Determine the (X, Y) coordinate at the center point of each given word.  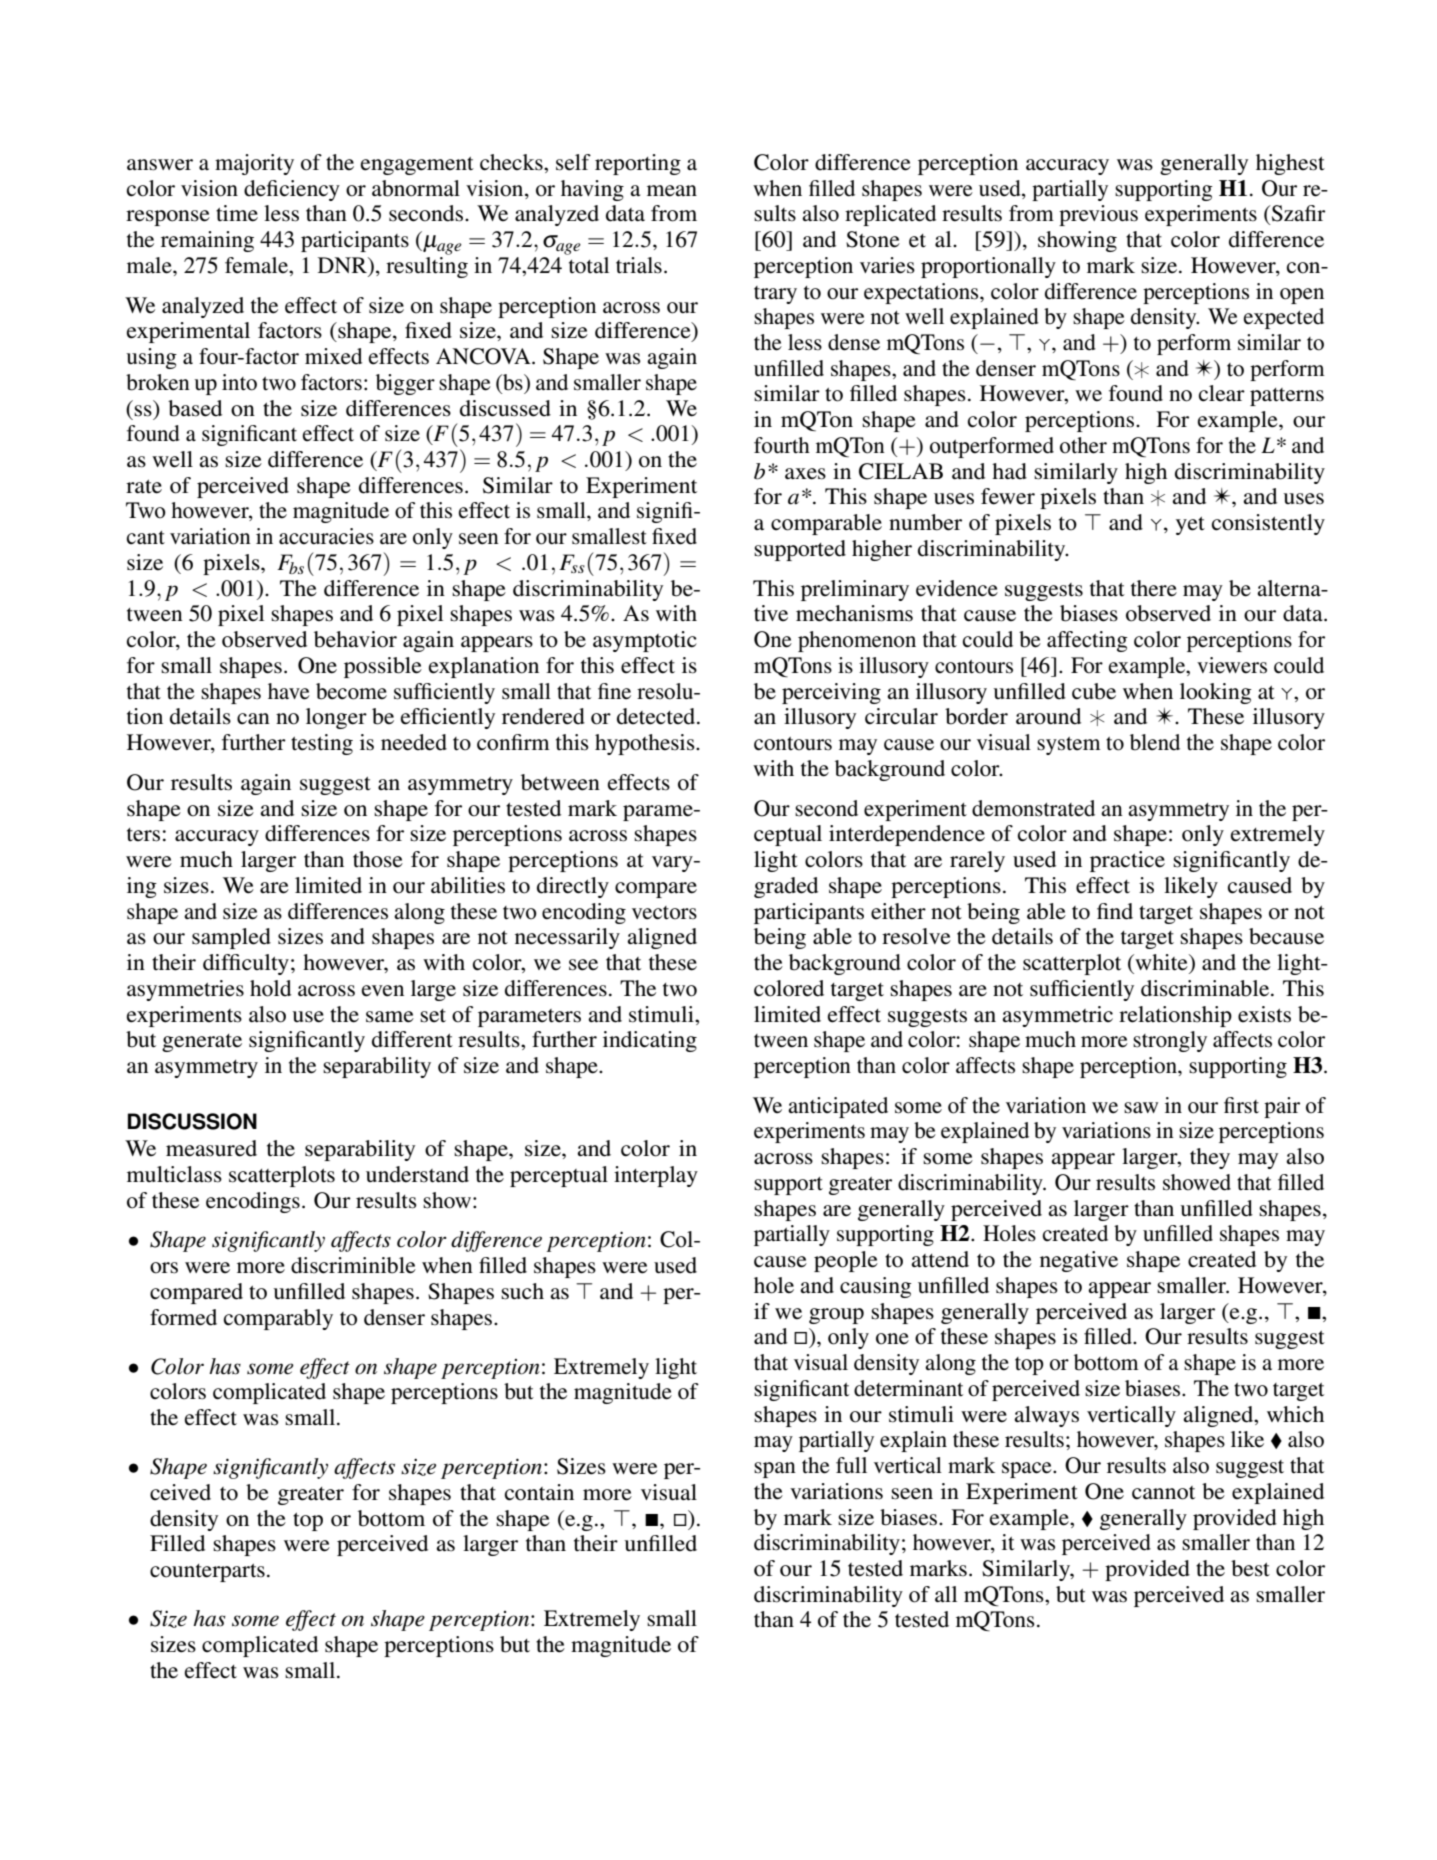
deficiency (292, 190)
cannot (1163, 1493)
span (775, 1470)
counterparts (207, 1573)
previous (1098, 215)
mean (672, 191)
